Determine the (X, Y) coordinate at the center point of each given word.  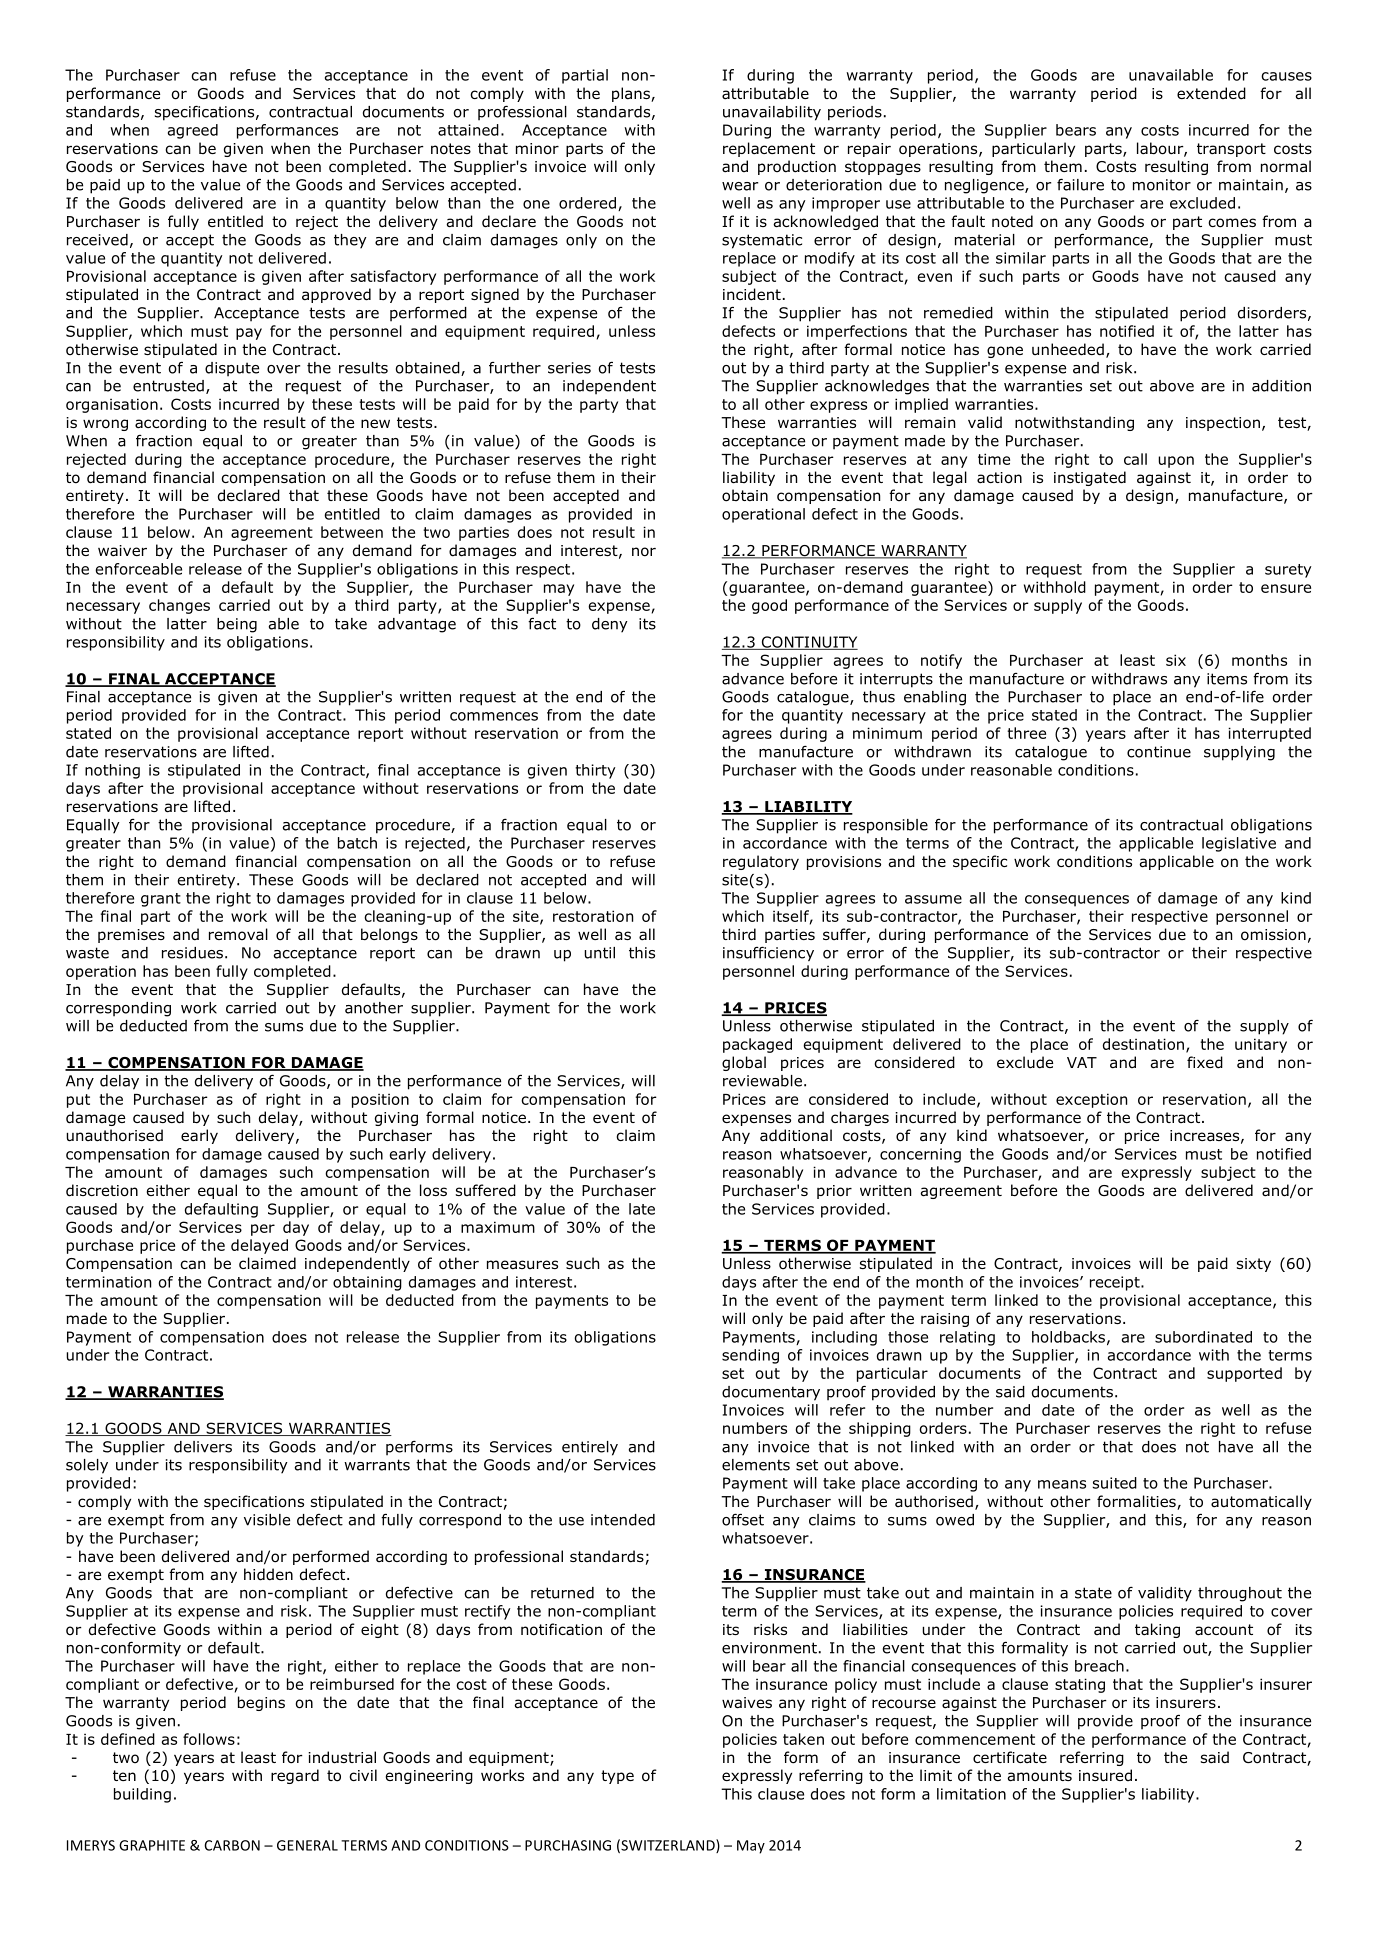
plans (632, 94)
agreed (193, 131)
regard (295, 1776)
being (237, 625)
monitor (1162, 185)
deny (610, 625)
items (1227, 679)
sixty (1254, 1265)
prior (834, 1192)
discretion (102, 1190)
